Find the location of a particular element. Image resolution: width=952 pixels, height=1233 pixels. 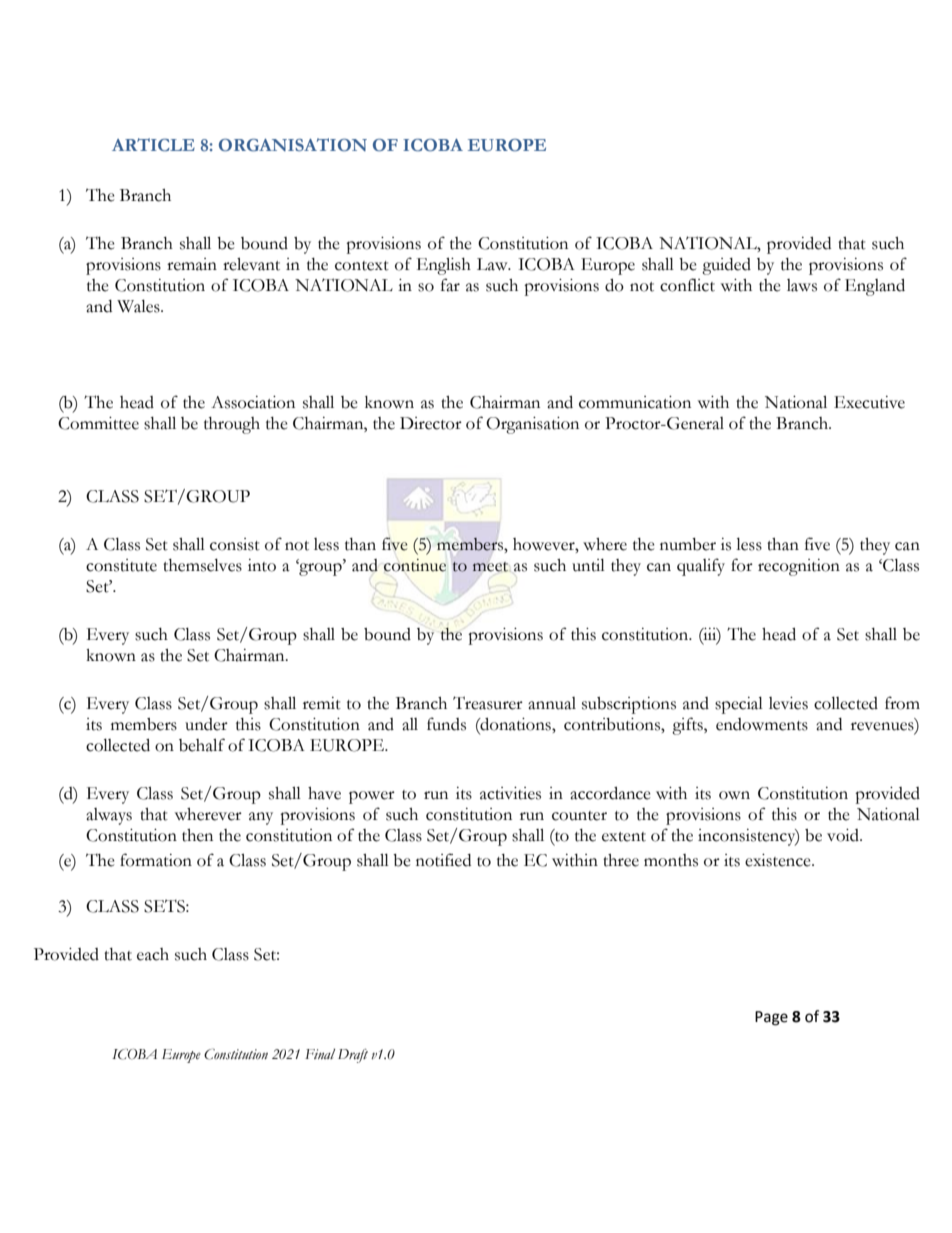

ARTICLE is located at coordinates (153, 145).
